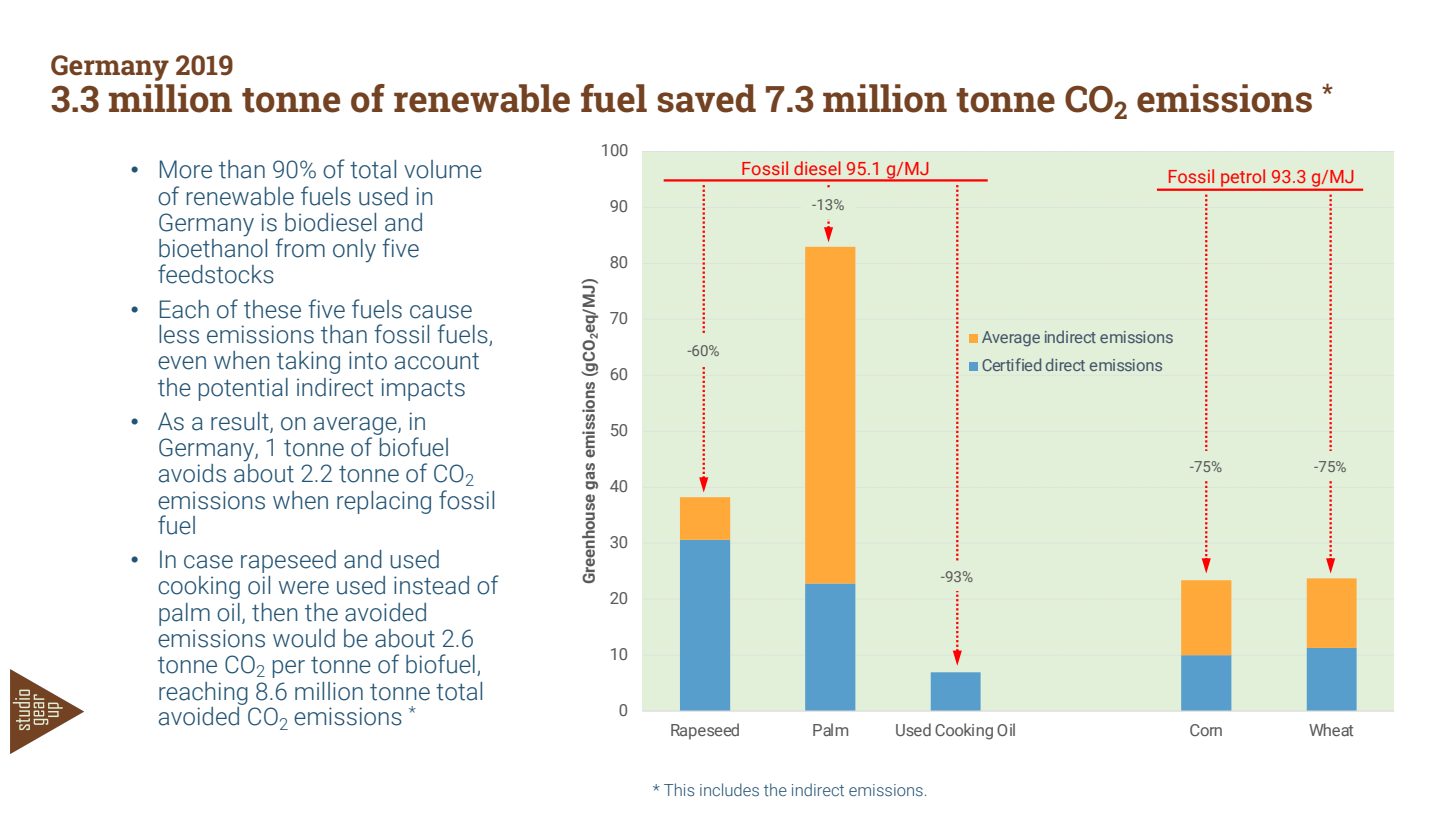 This screenshot has height=819, width=1456. I want to click on would, so click(304, 638).
